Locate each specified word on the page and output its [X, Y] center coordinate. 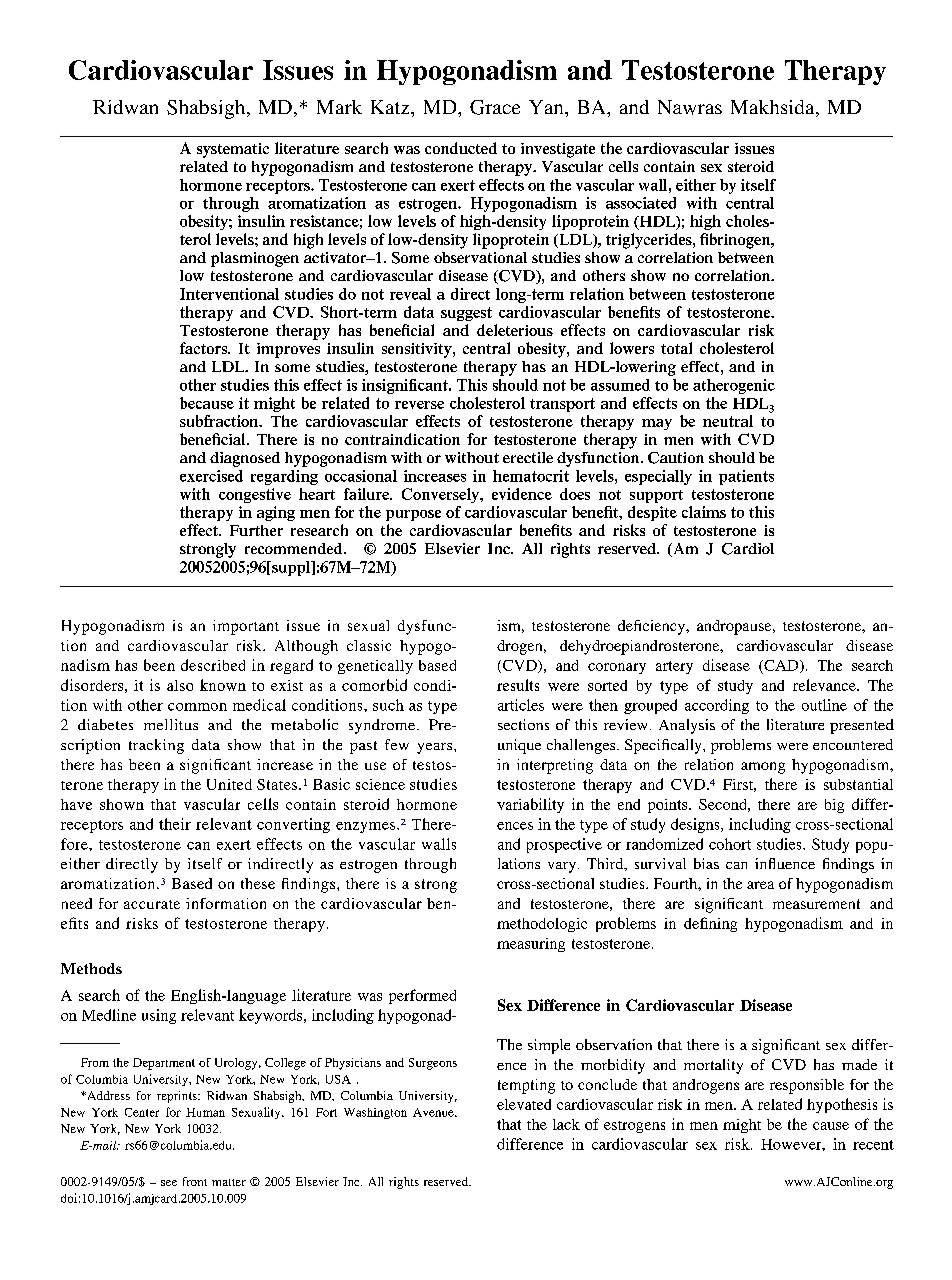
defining [710, 924]
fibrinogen [736, 241]
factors [204, 348]
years [436, 748]
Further [256, 530]
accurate [152, 904]
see [169, 1183]
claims [704, 512]
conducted [461, 148]
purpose [413, 515]
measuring [531, 945]
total [676, 348]
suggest [466, 314]
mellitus [171, 724]
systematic [233, 150]
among [763, 768]
